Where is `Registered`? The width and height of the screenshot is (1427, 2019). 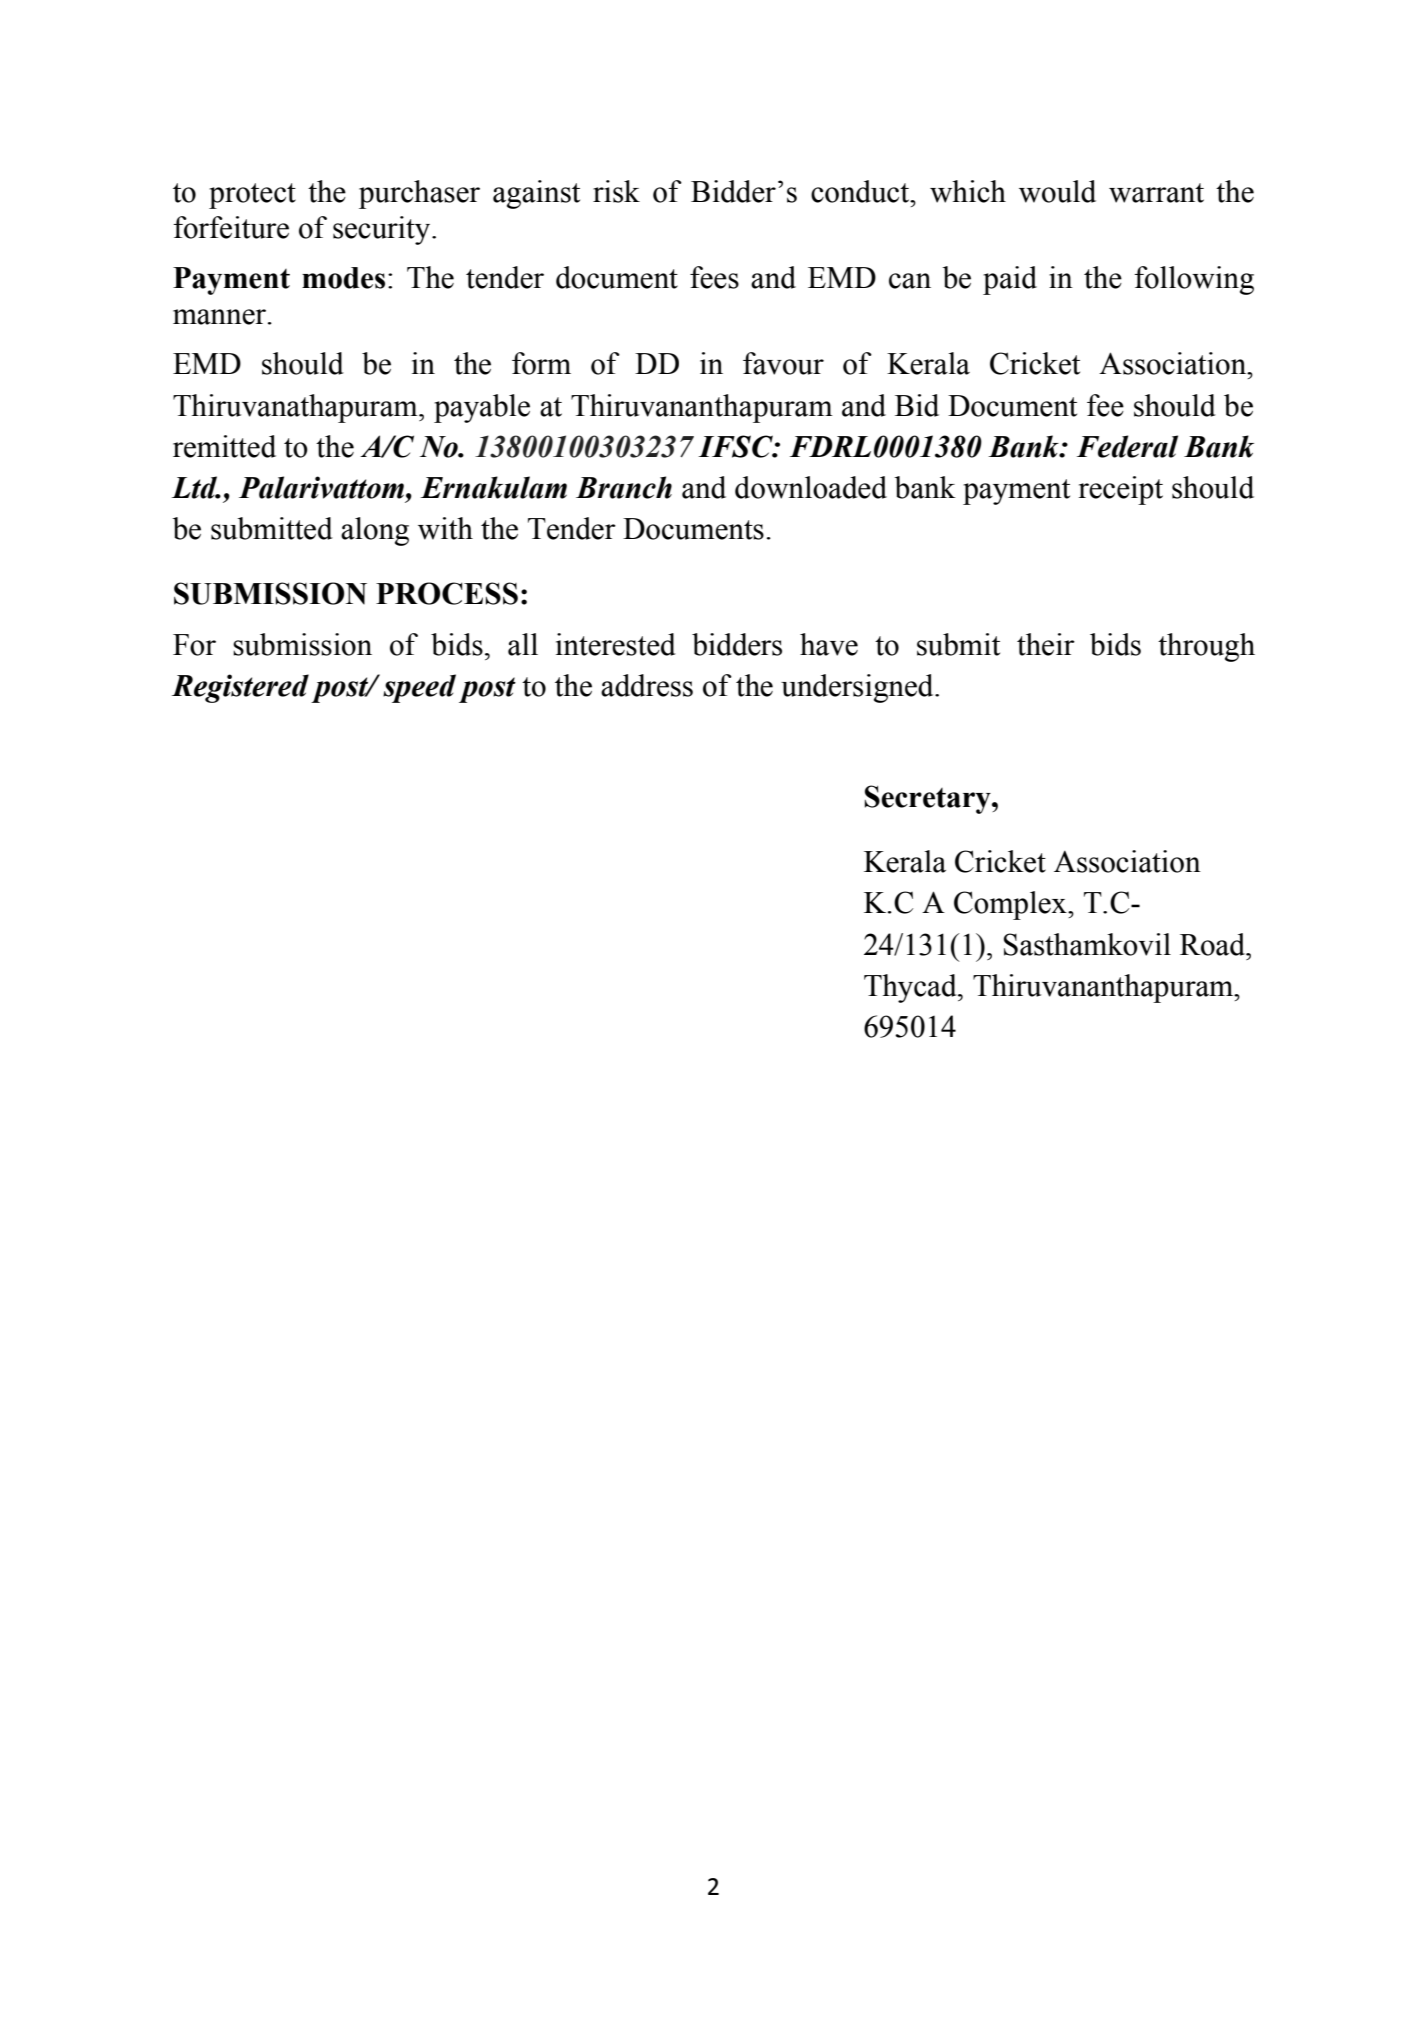 Registered is located at coordinates (240, 688).
